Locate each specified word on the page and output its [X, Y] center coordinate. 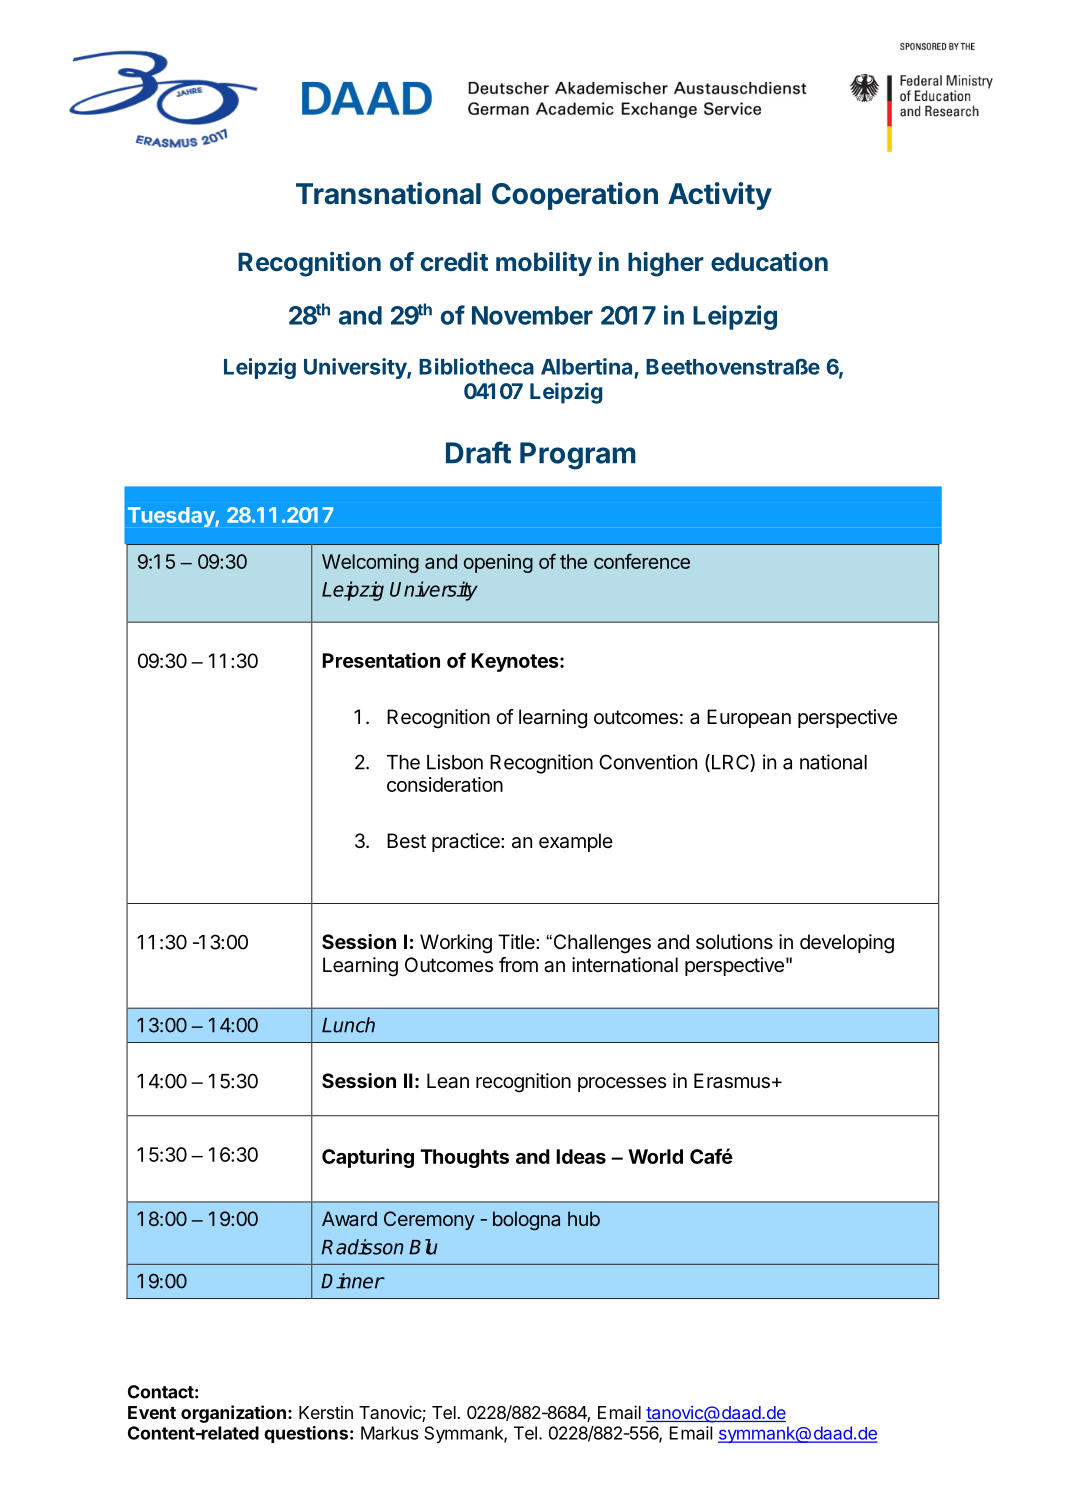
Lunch [348, 1025]
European [749, 718]
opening [498, 563]
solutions [734, 941]
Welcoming [370, 563]
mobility [544, 264]
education [769, 261]
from [518, 964]
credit [454, 261]
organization [233, 1414]
